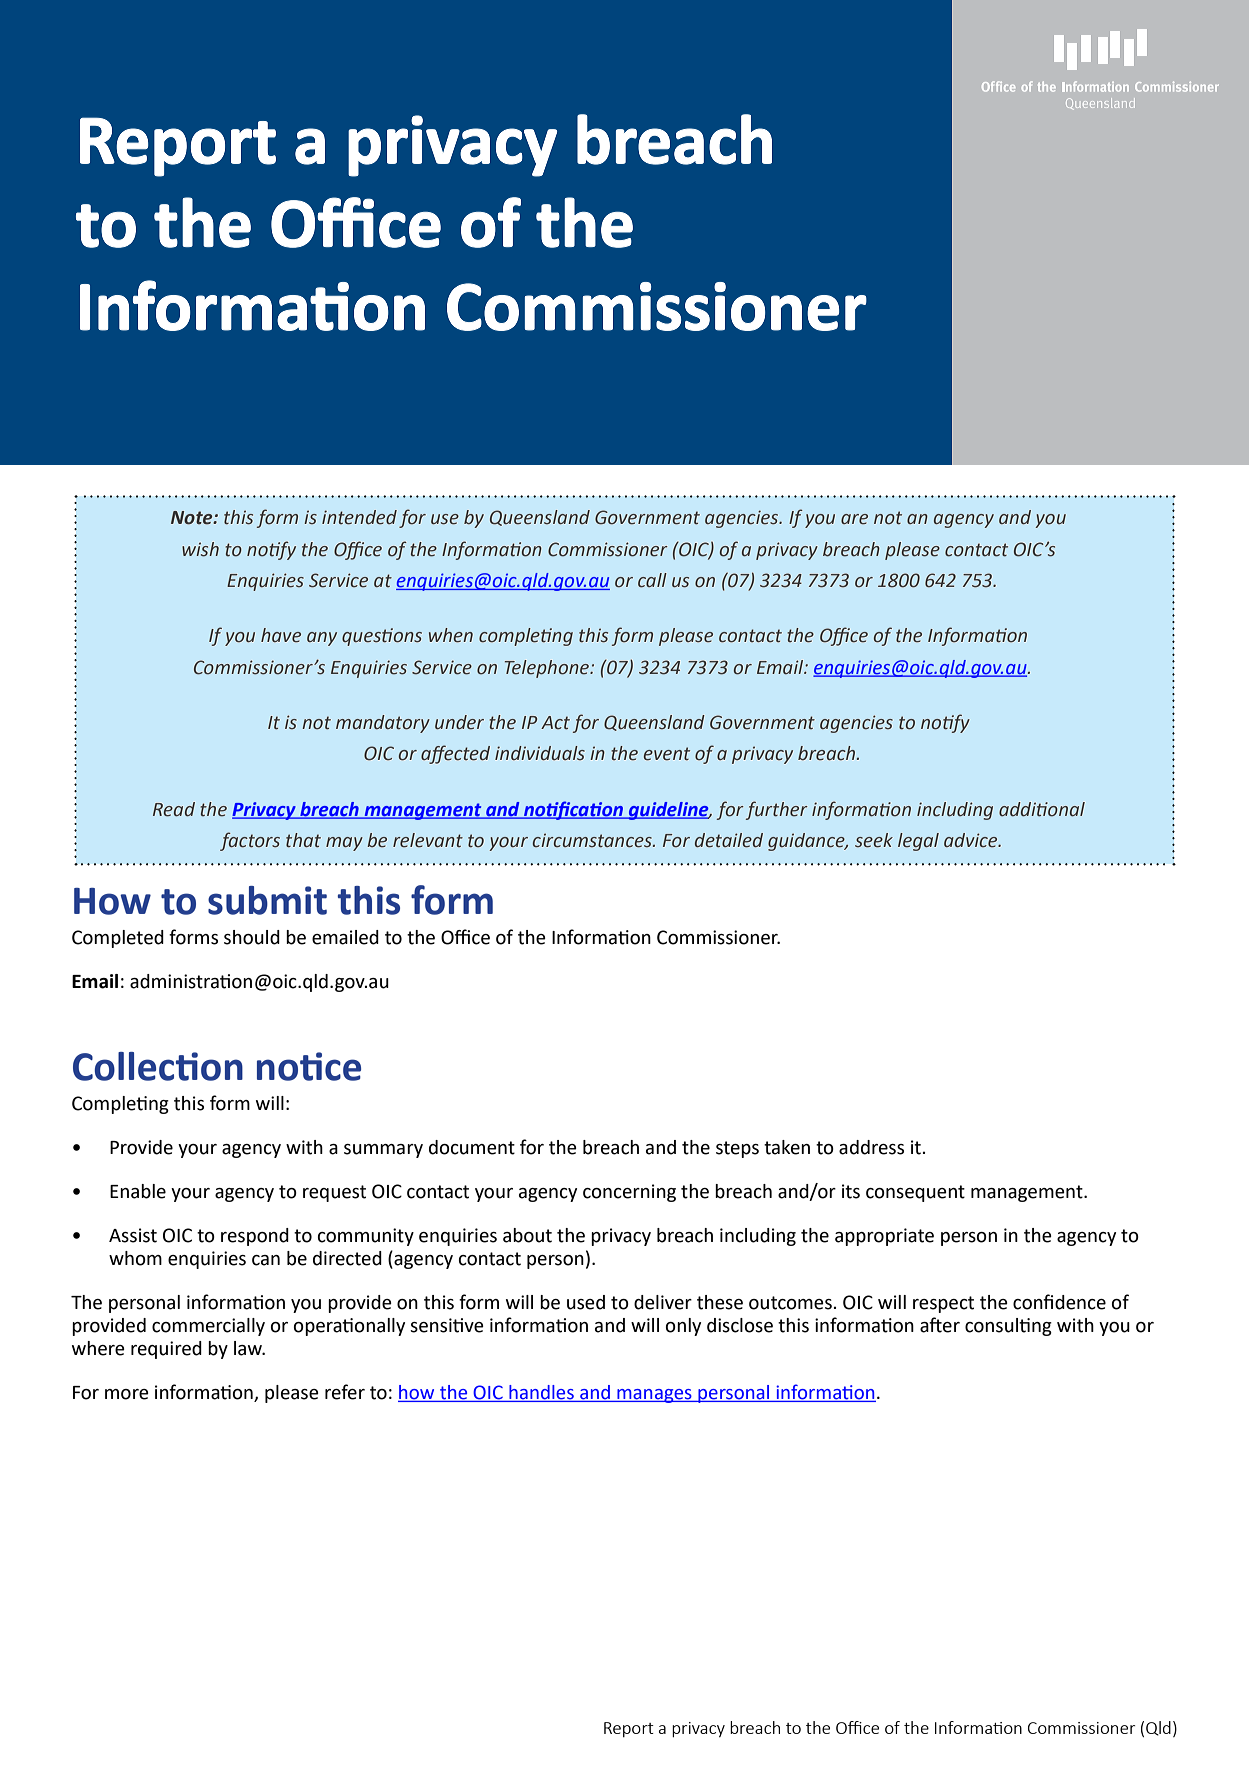  Describe the element at coordinates (127, 1394) in the page. I see `more` at that location.
